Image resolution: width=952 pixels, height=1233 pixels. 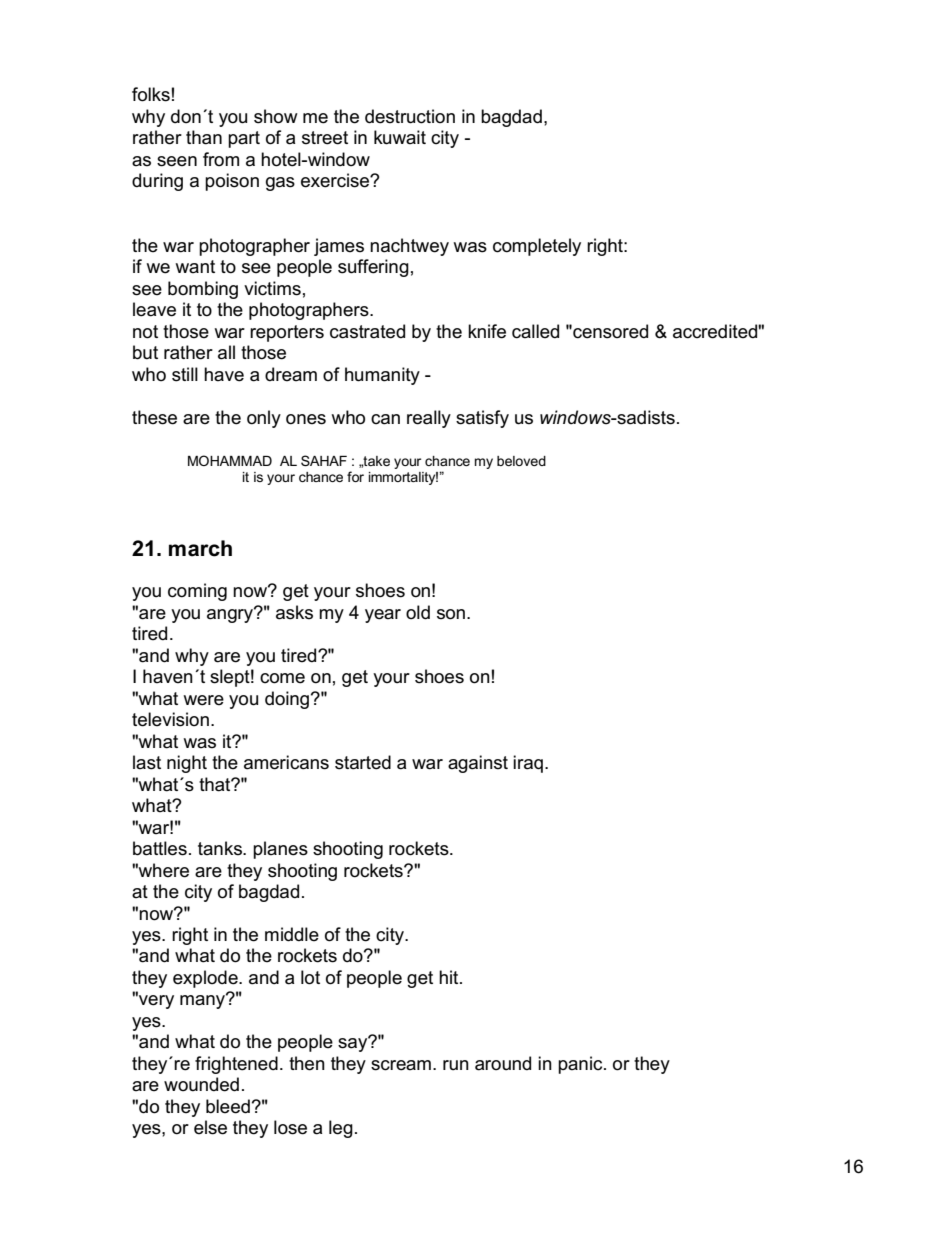 I want to click on iraq, so click(x=528, y=764).
